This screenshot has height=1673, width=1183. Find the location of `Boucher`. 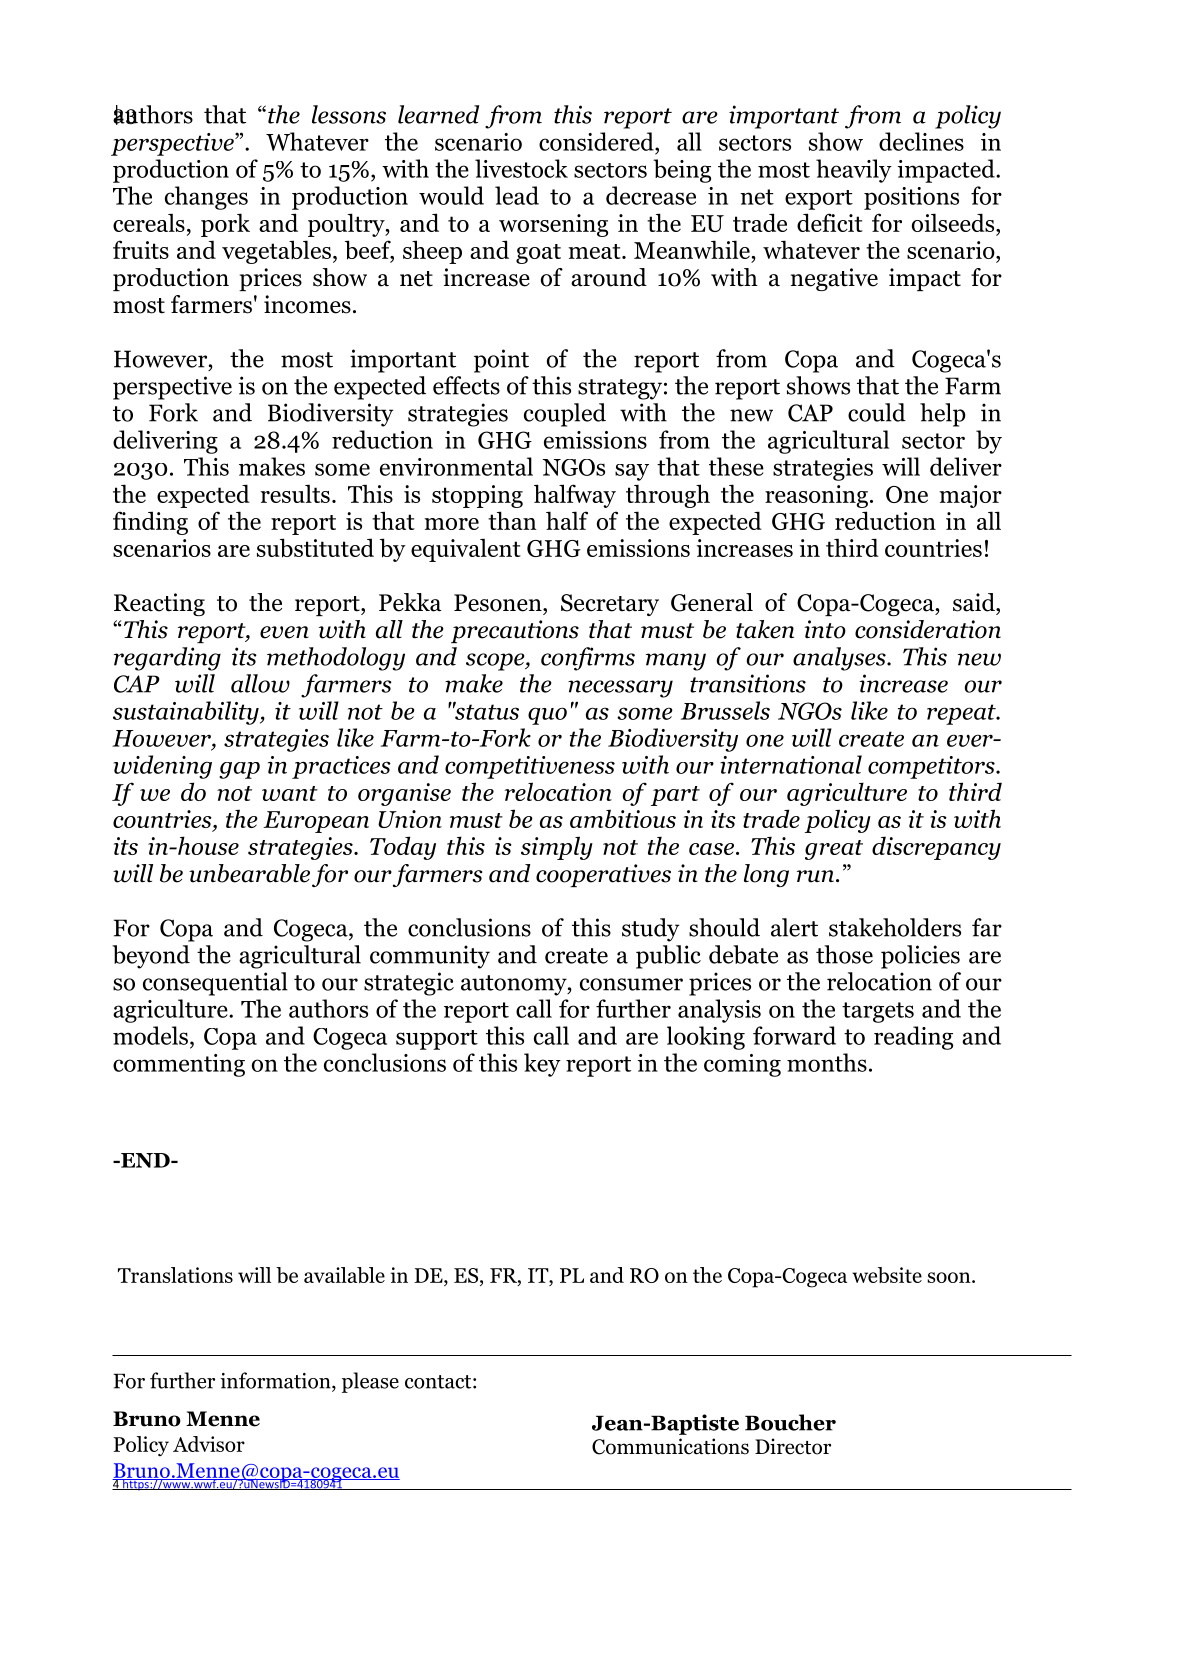

Boucher is located at coordinates (790, 1422).
